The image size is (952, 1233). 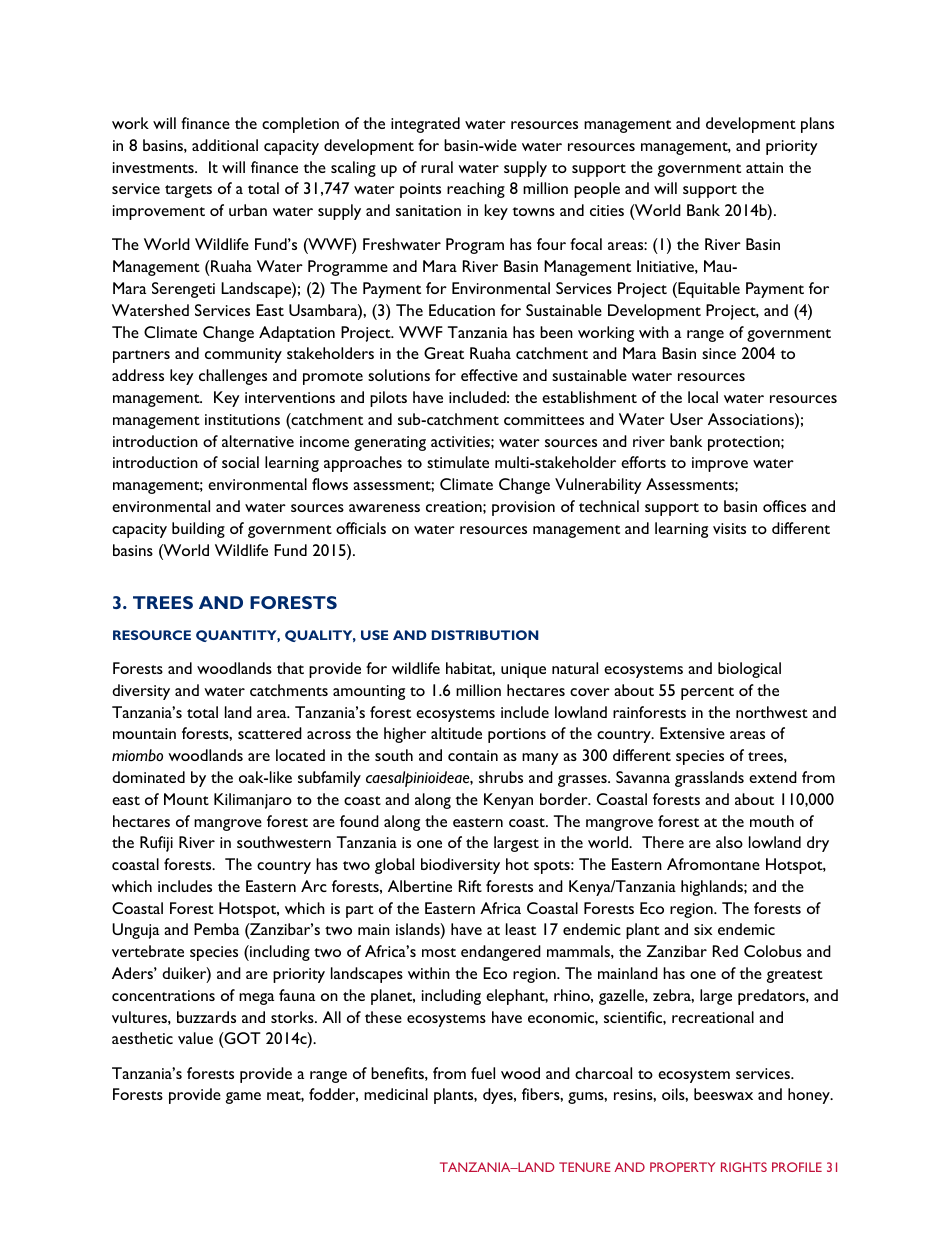 What do you see at coordinates (243, 1098) in the screenshot?
I see `game` at bounding box center [243, 1098].
